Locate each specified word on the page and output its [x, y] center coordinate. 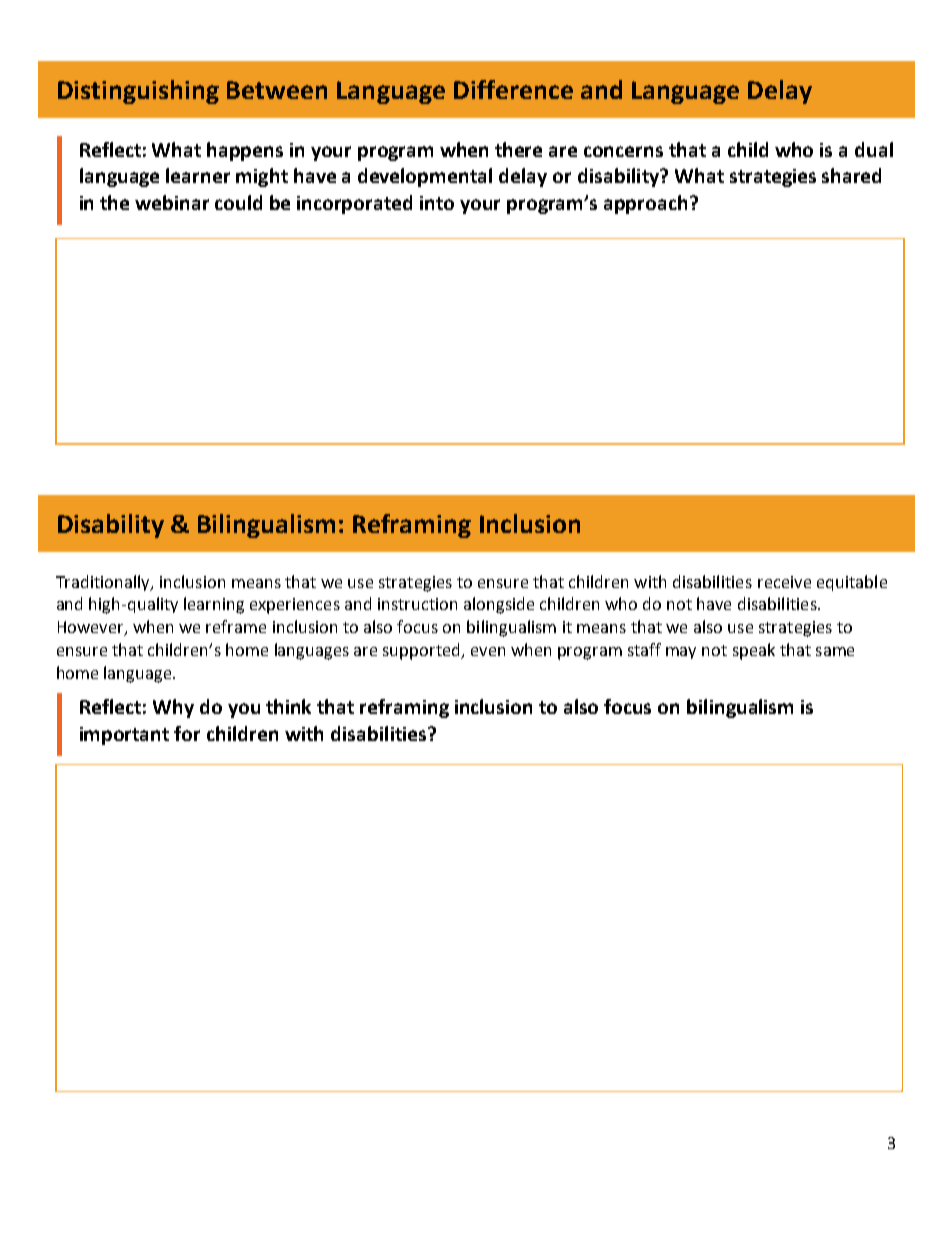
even [488, 651]
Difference [513, 89]
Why [173, 708]
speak [754, 651]
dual [874, 149]
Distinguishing [138, 92]
